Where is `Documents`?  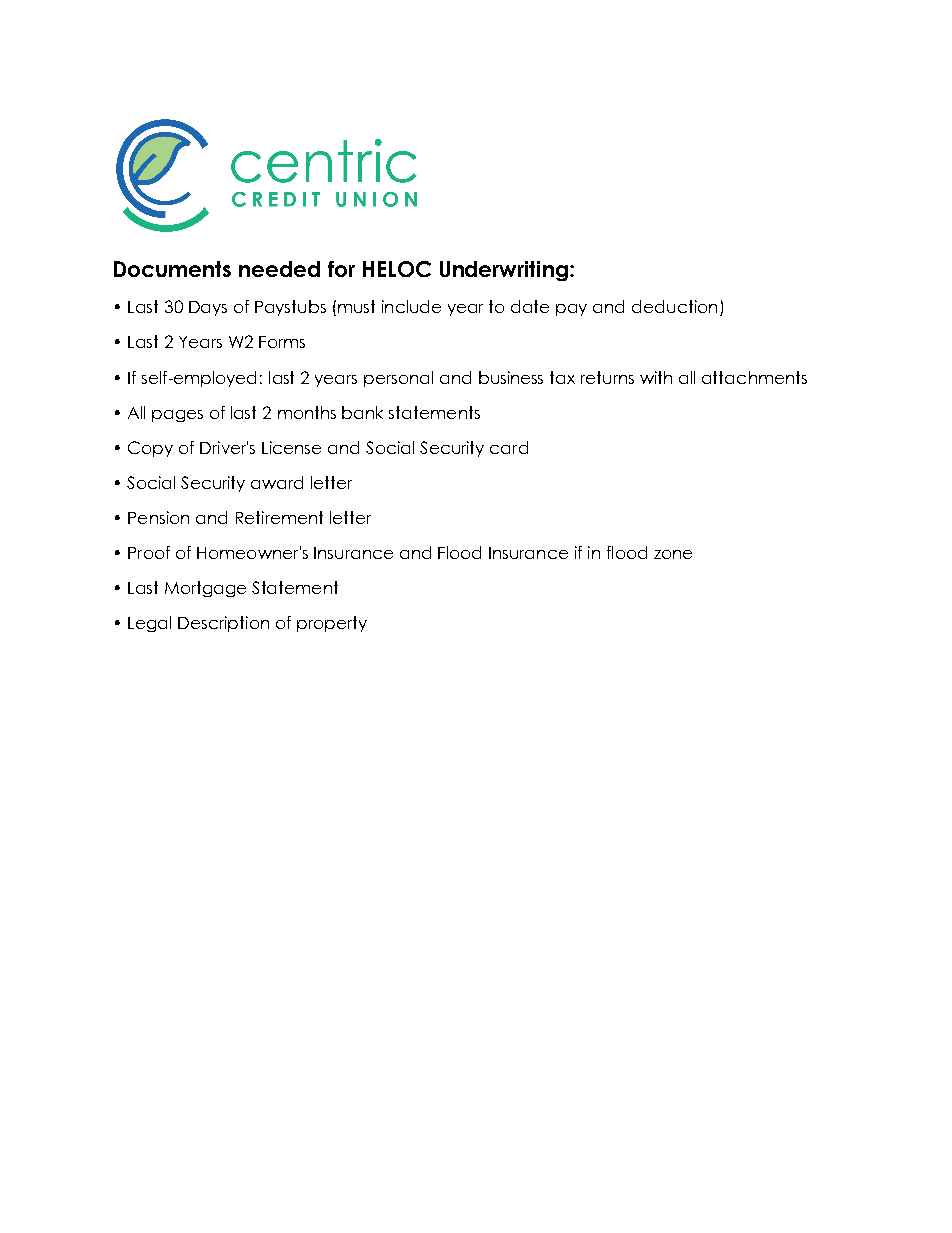 Documents is located at coordinates (172, 269).
